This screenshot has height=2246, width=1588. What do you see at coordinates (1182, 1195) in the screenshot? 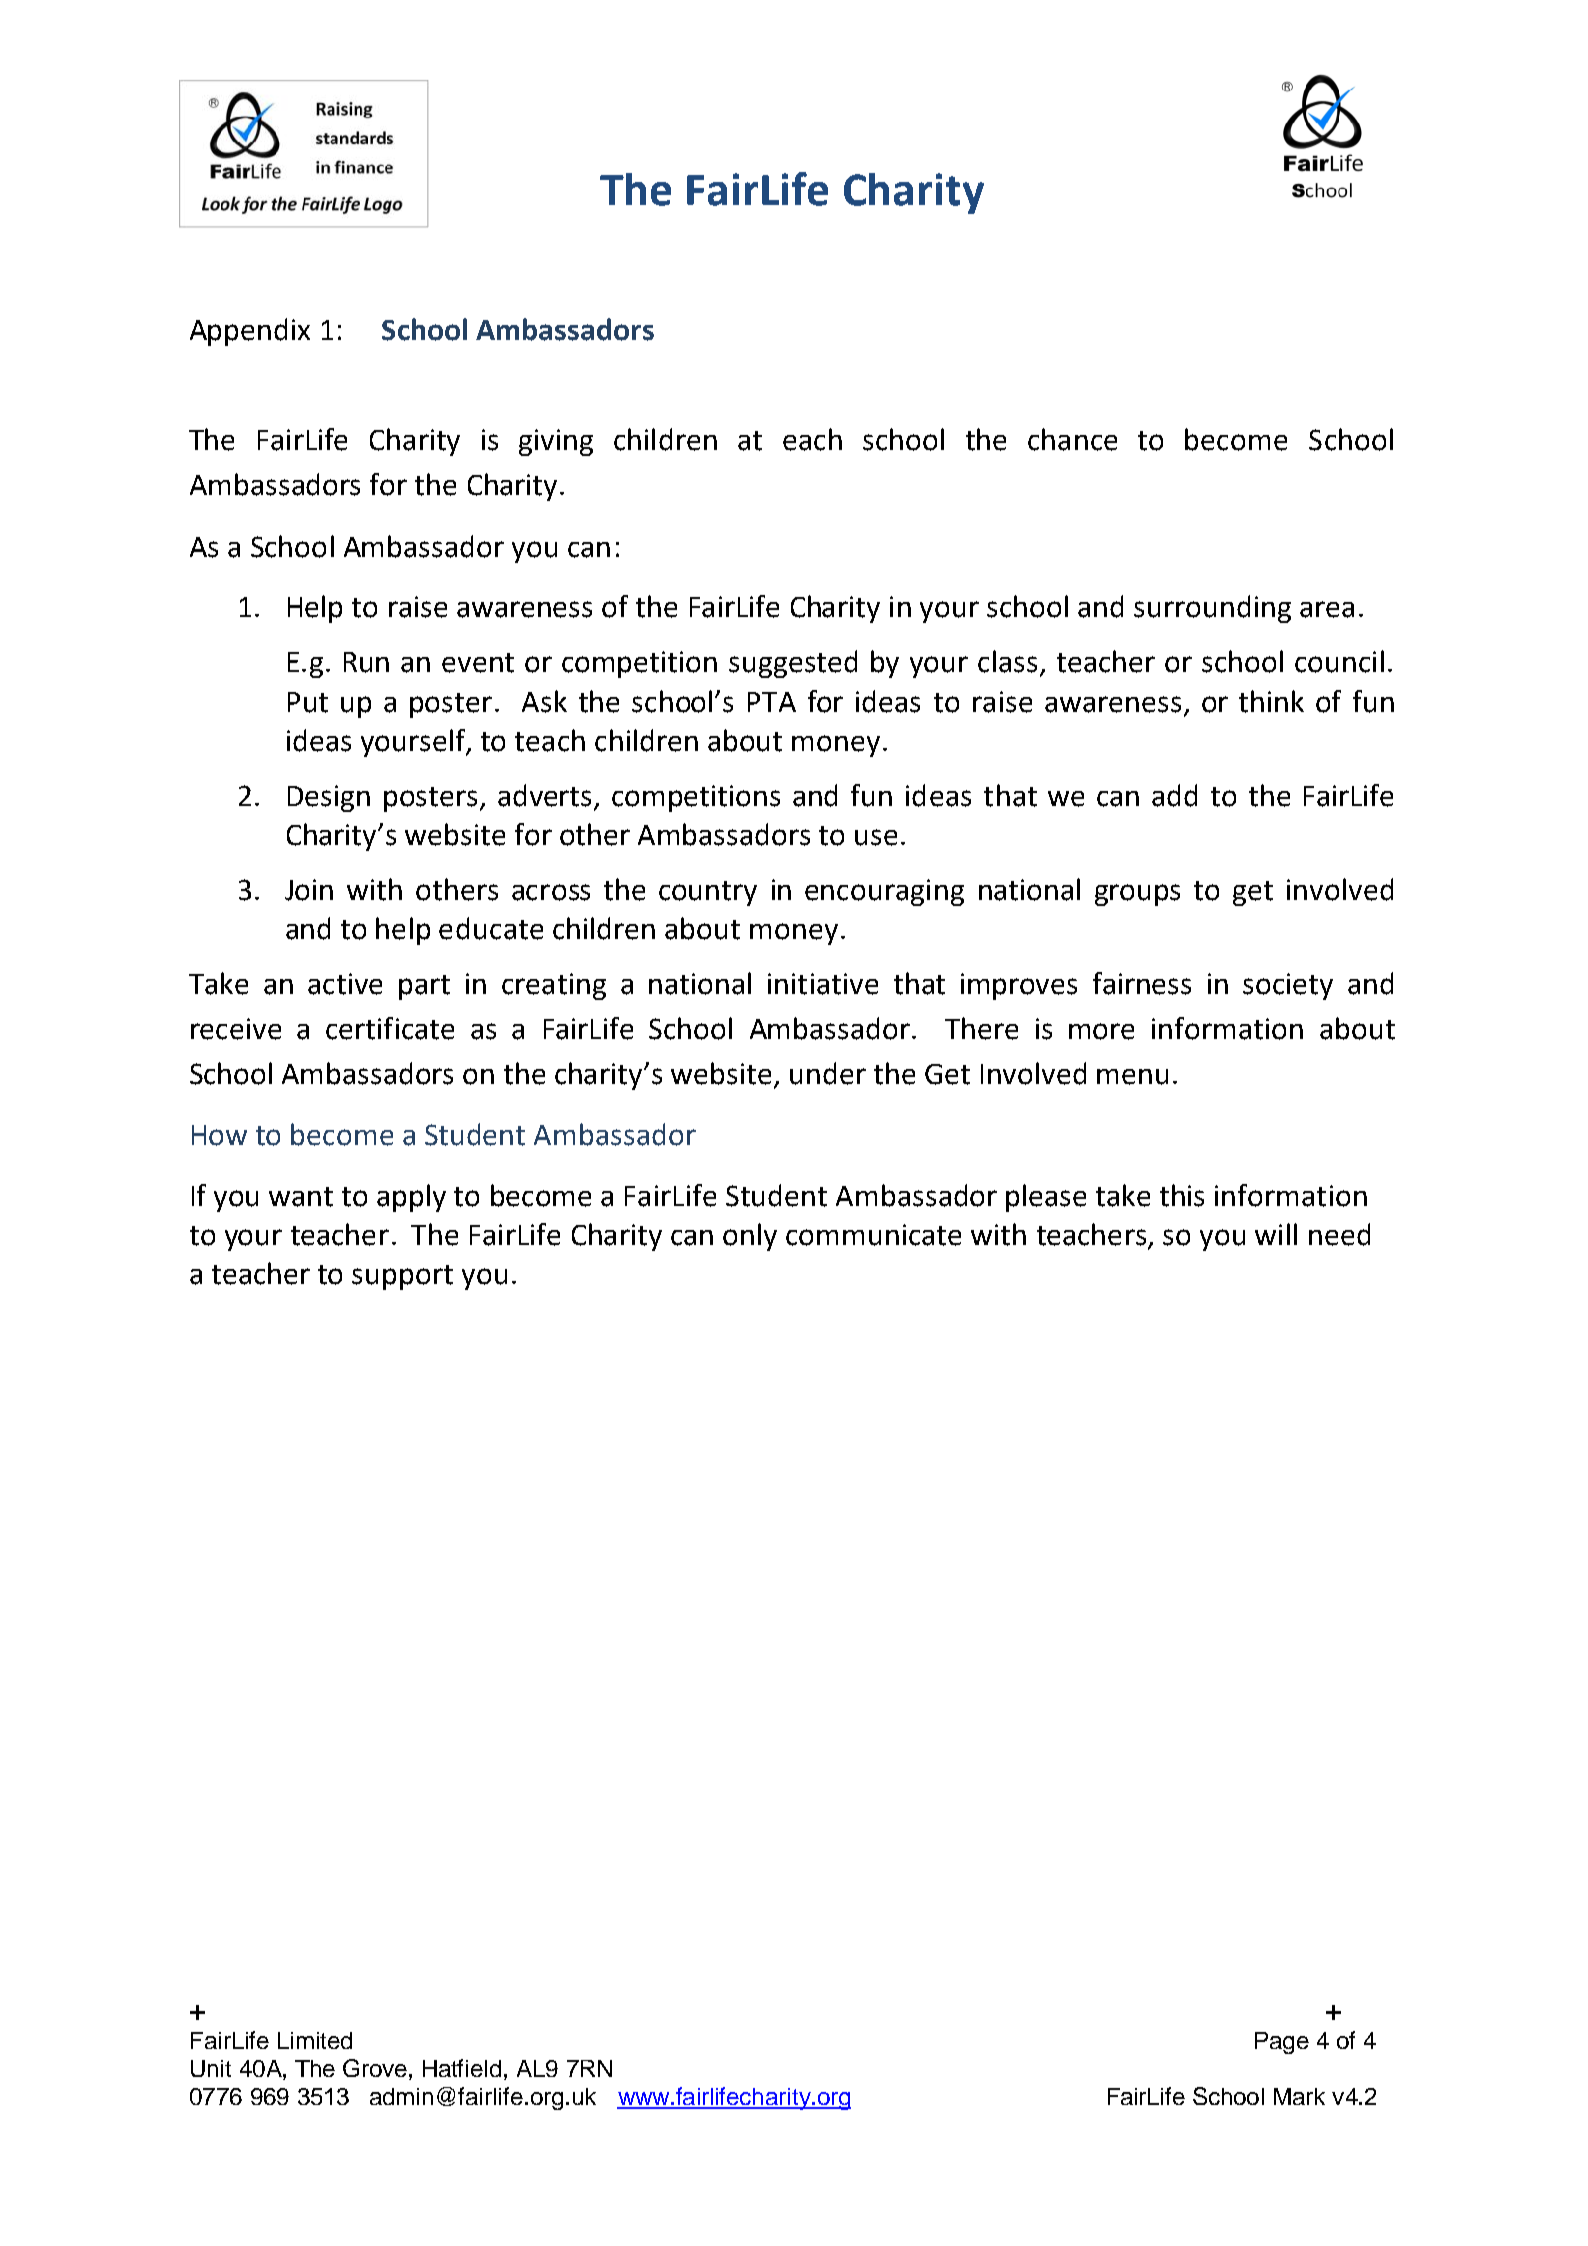
I see `this` at bounding box center [1182, 1195].
